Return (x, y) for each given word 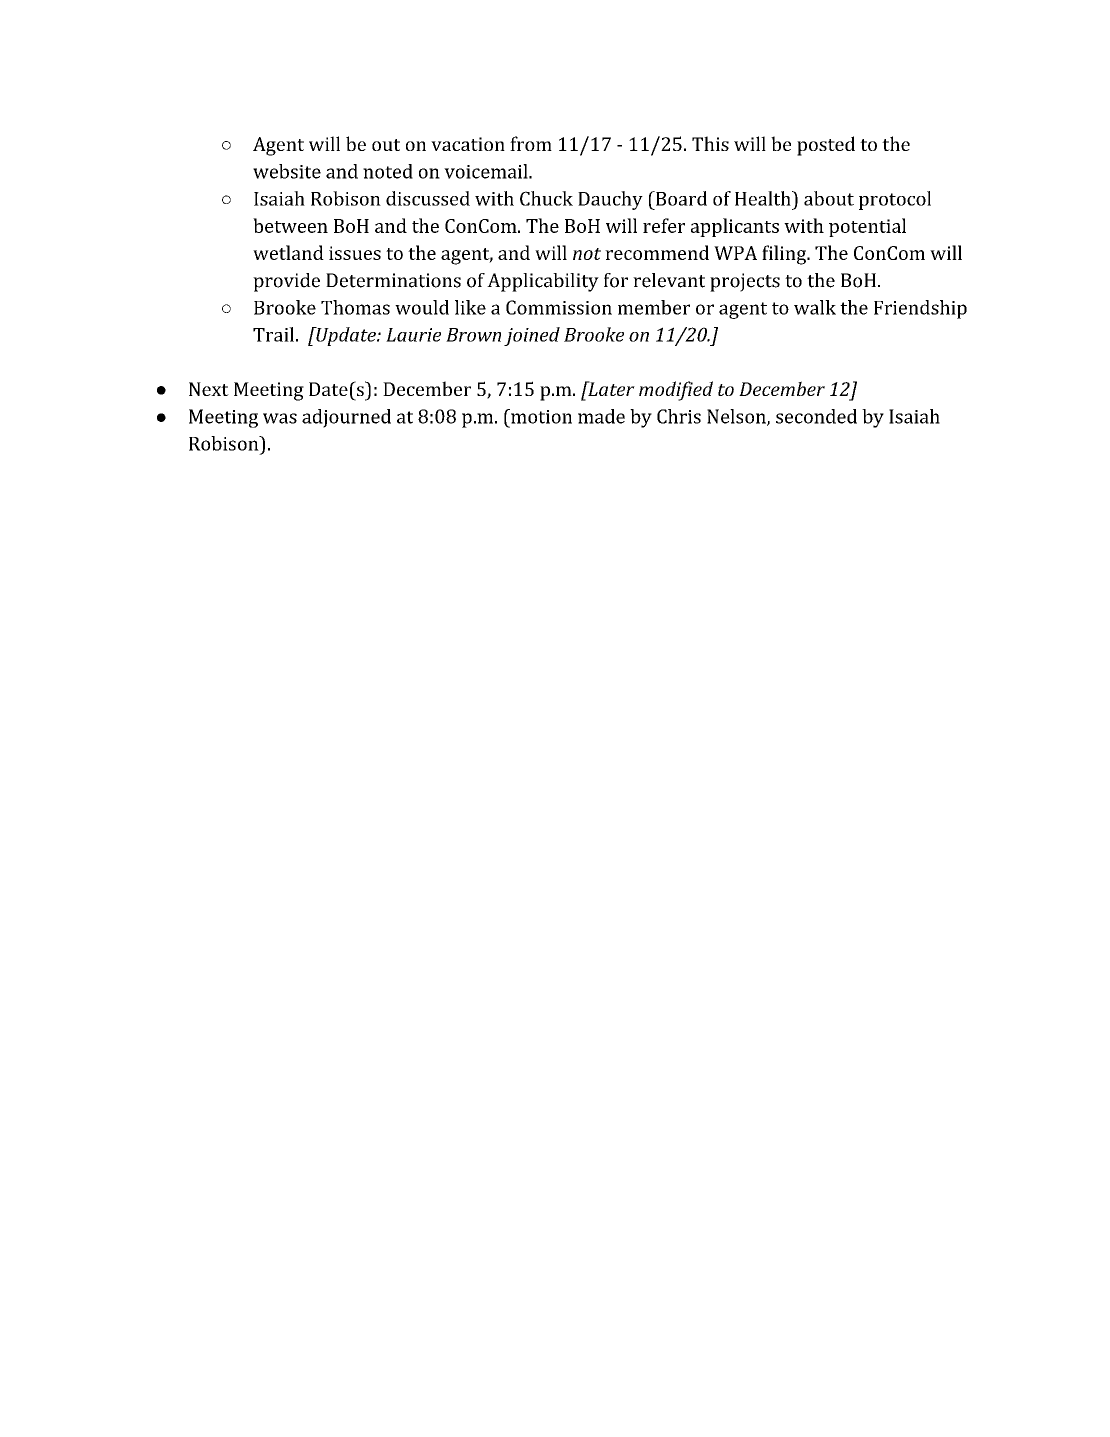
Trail (273, 334)
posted (826, 146)
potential (867, 227)
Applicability (543, 282)
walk (815, 307)
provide (286, 282)
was (280, 418)
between (290, 225)
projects (745, 282)
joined (532, 336)
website (287, 171)
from (531, 143)
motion (540, 416)
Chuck (546, 198)
